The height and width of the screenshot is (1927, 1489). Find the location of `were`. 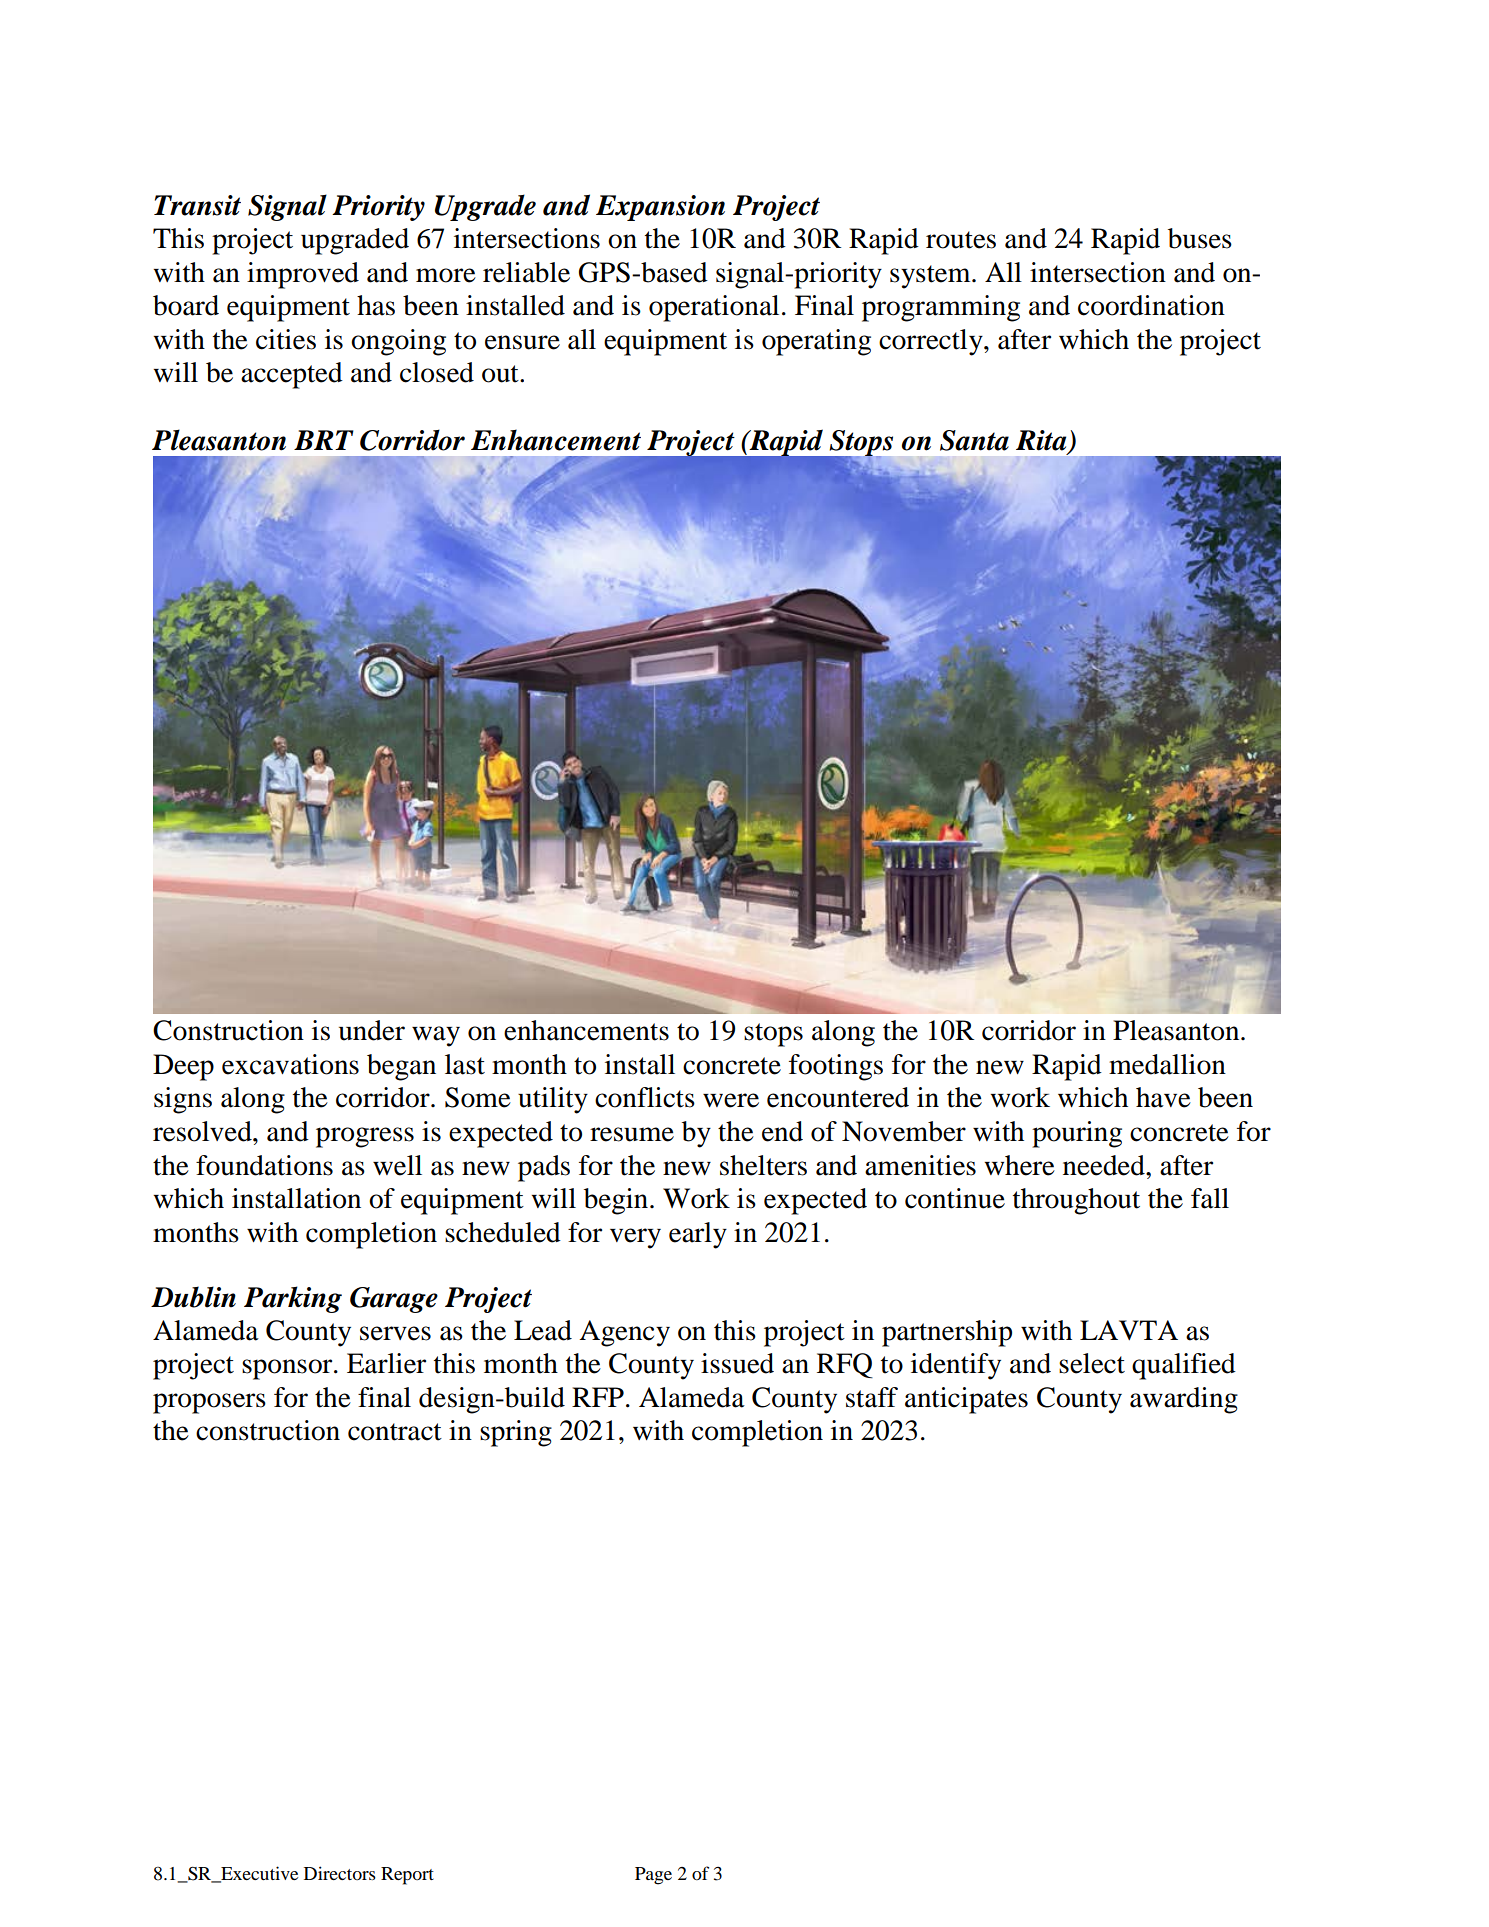

were is located at coordinates (731, 1100).
